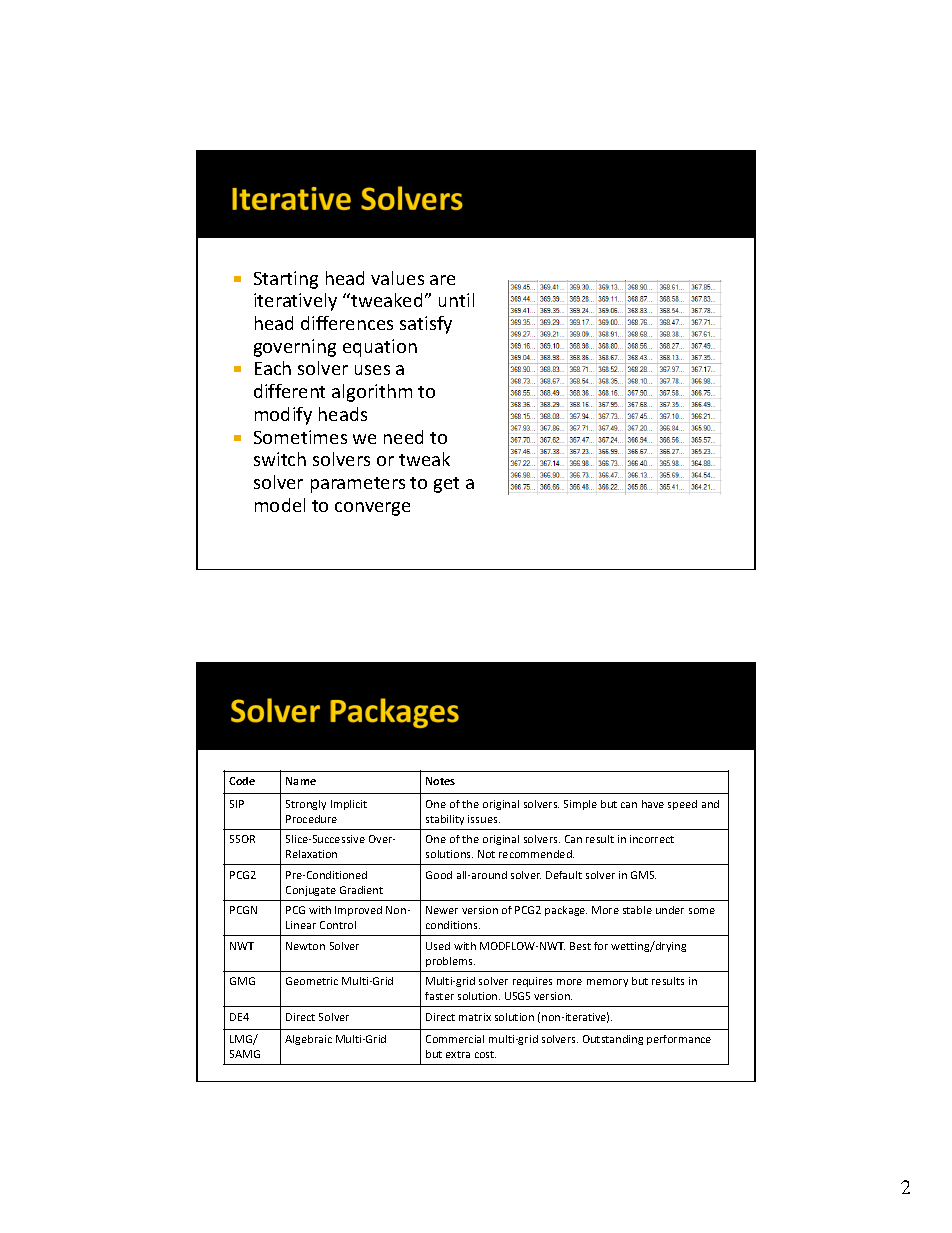  What do you see at coordinates (442, 280) in the page?
I see `are` at bounding box center [442, 280].
